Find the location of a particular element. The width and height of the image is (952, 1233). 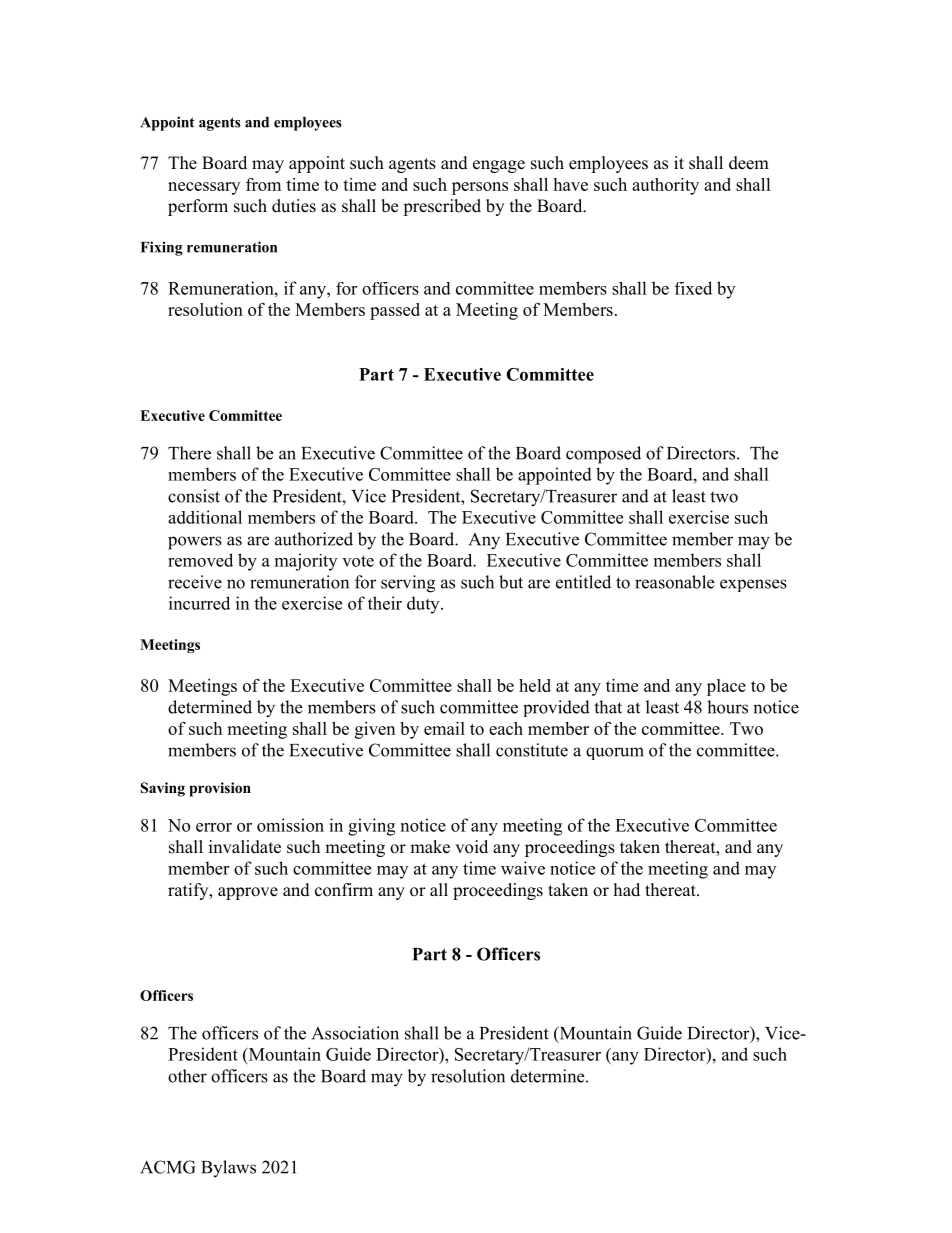

Bylaws is located at coordinates (228, 1168).
